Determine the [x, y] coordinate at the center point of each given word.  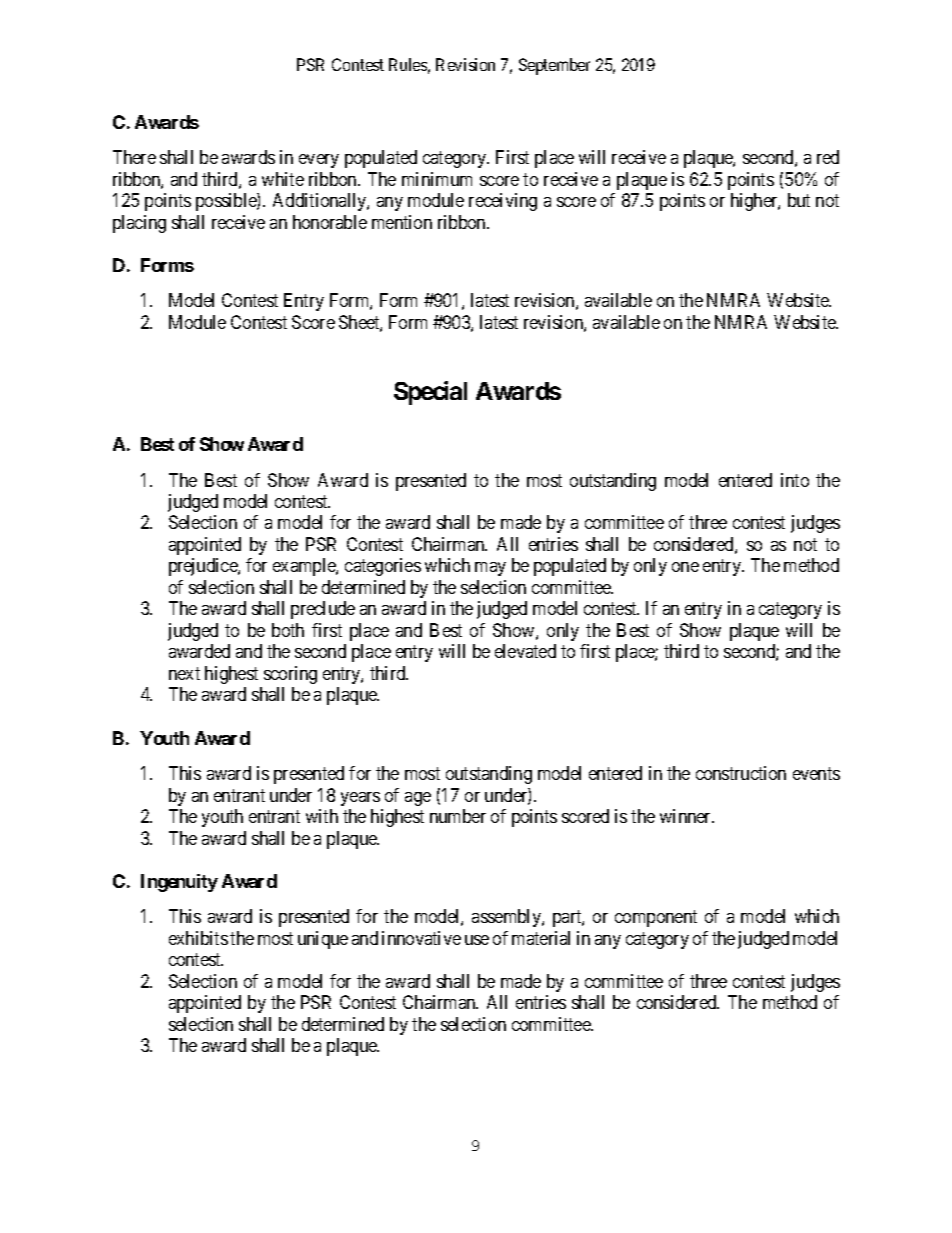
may [490, 569]
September [554, 66]
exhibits [198, 938]
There [134, 157]
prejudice [204, 567]
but [799, 200]
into [795, 480]
